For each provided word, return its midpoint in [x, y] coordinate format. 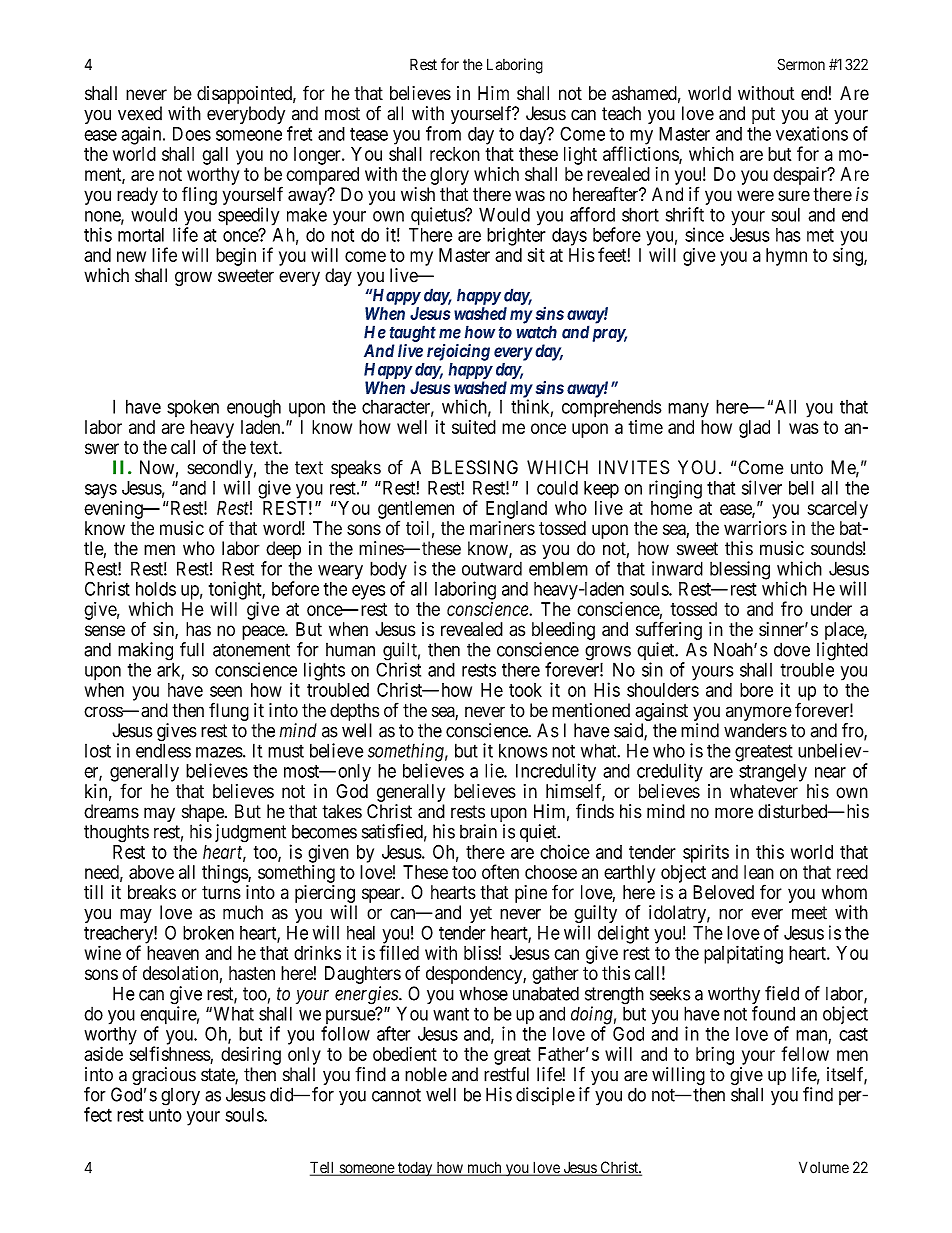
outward [492, 569]
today [415, 1169]
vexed [140, 113]
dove [792, 649]
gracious [164, 1077]
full [192, 649]
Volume [824, 1167]
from [443, 133]
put [763, 115]
